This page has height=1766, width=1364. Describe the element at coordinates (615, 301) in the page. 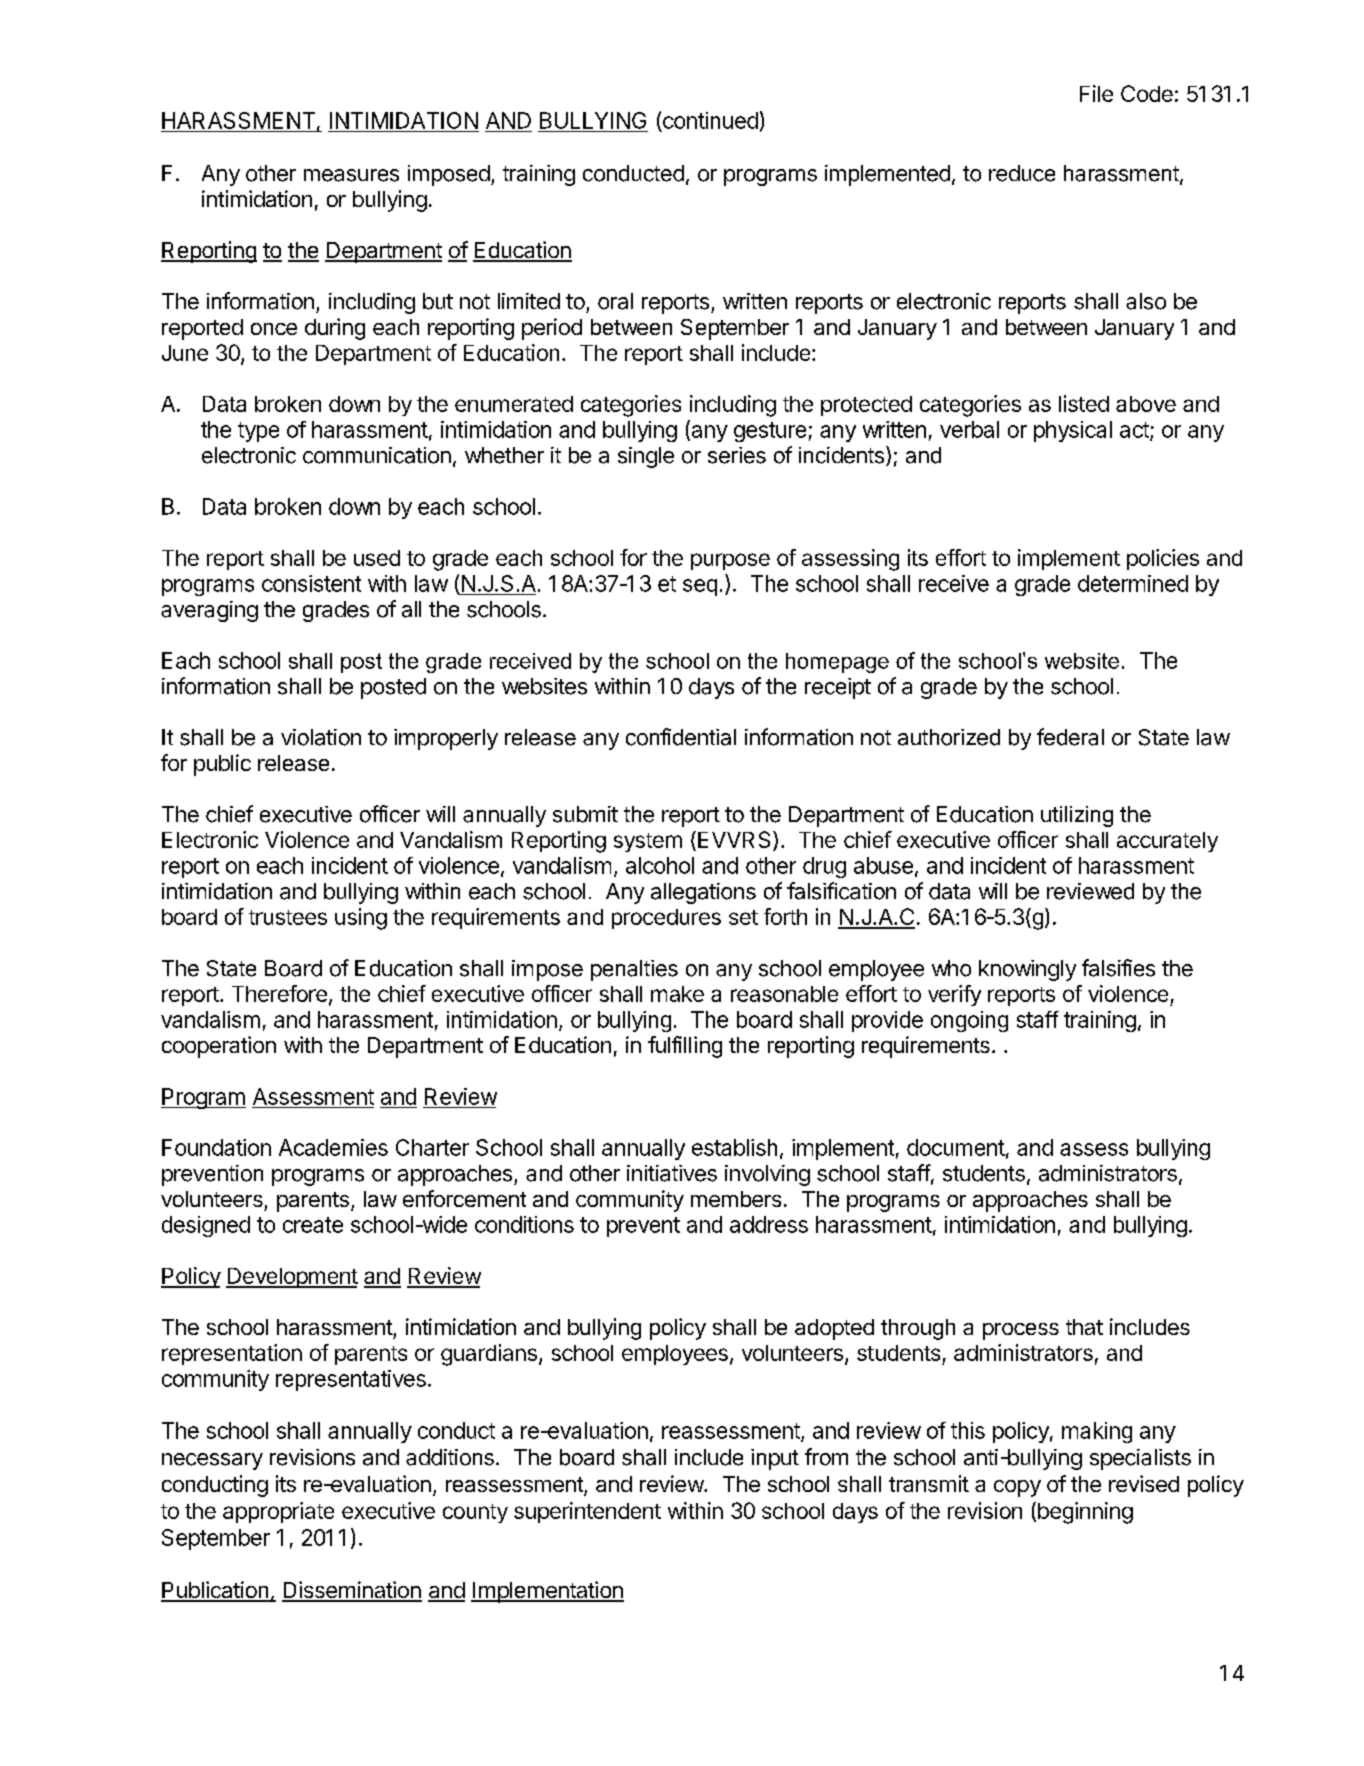

I see `oral` at that location.
